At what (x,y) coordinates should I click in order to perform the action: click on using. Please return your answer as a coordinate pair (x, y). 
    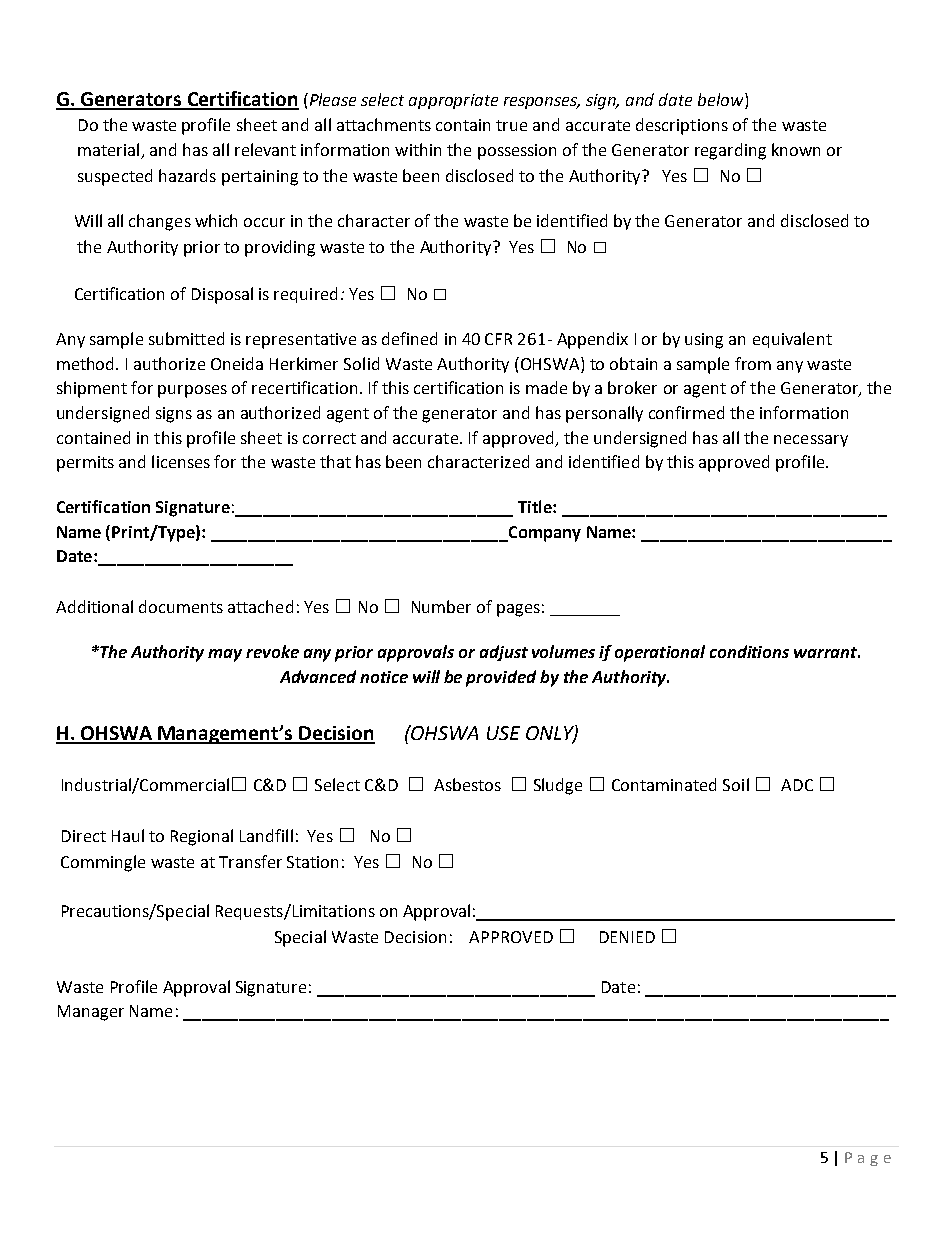
    Looking at the image, I should click on (704, 341).
